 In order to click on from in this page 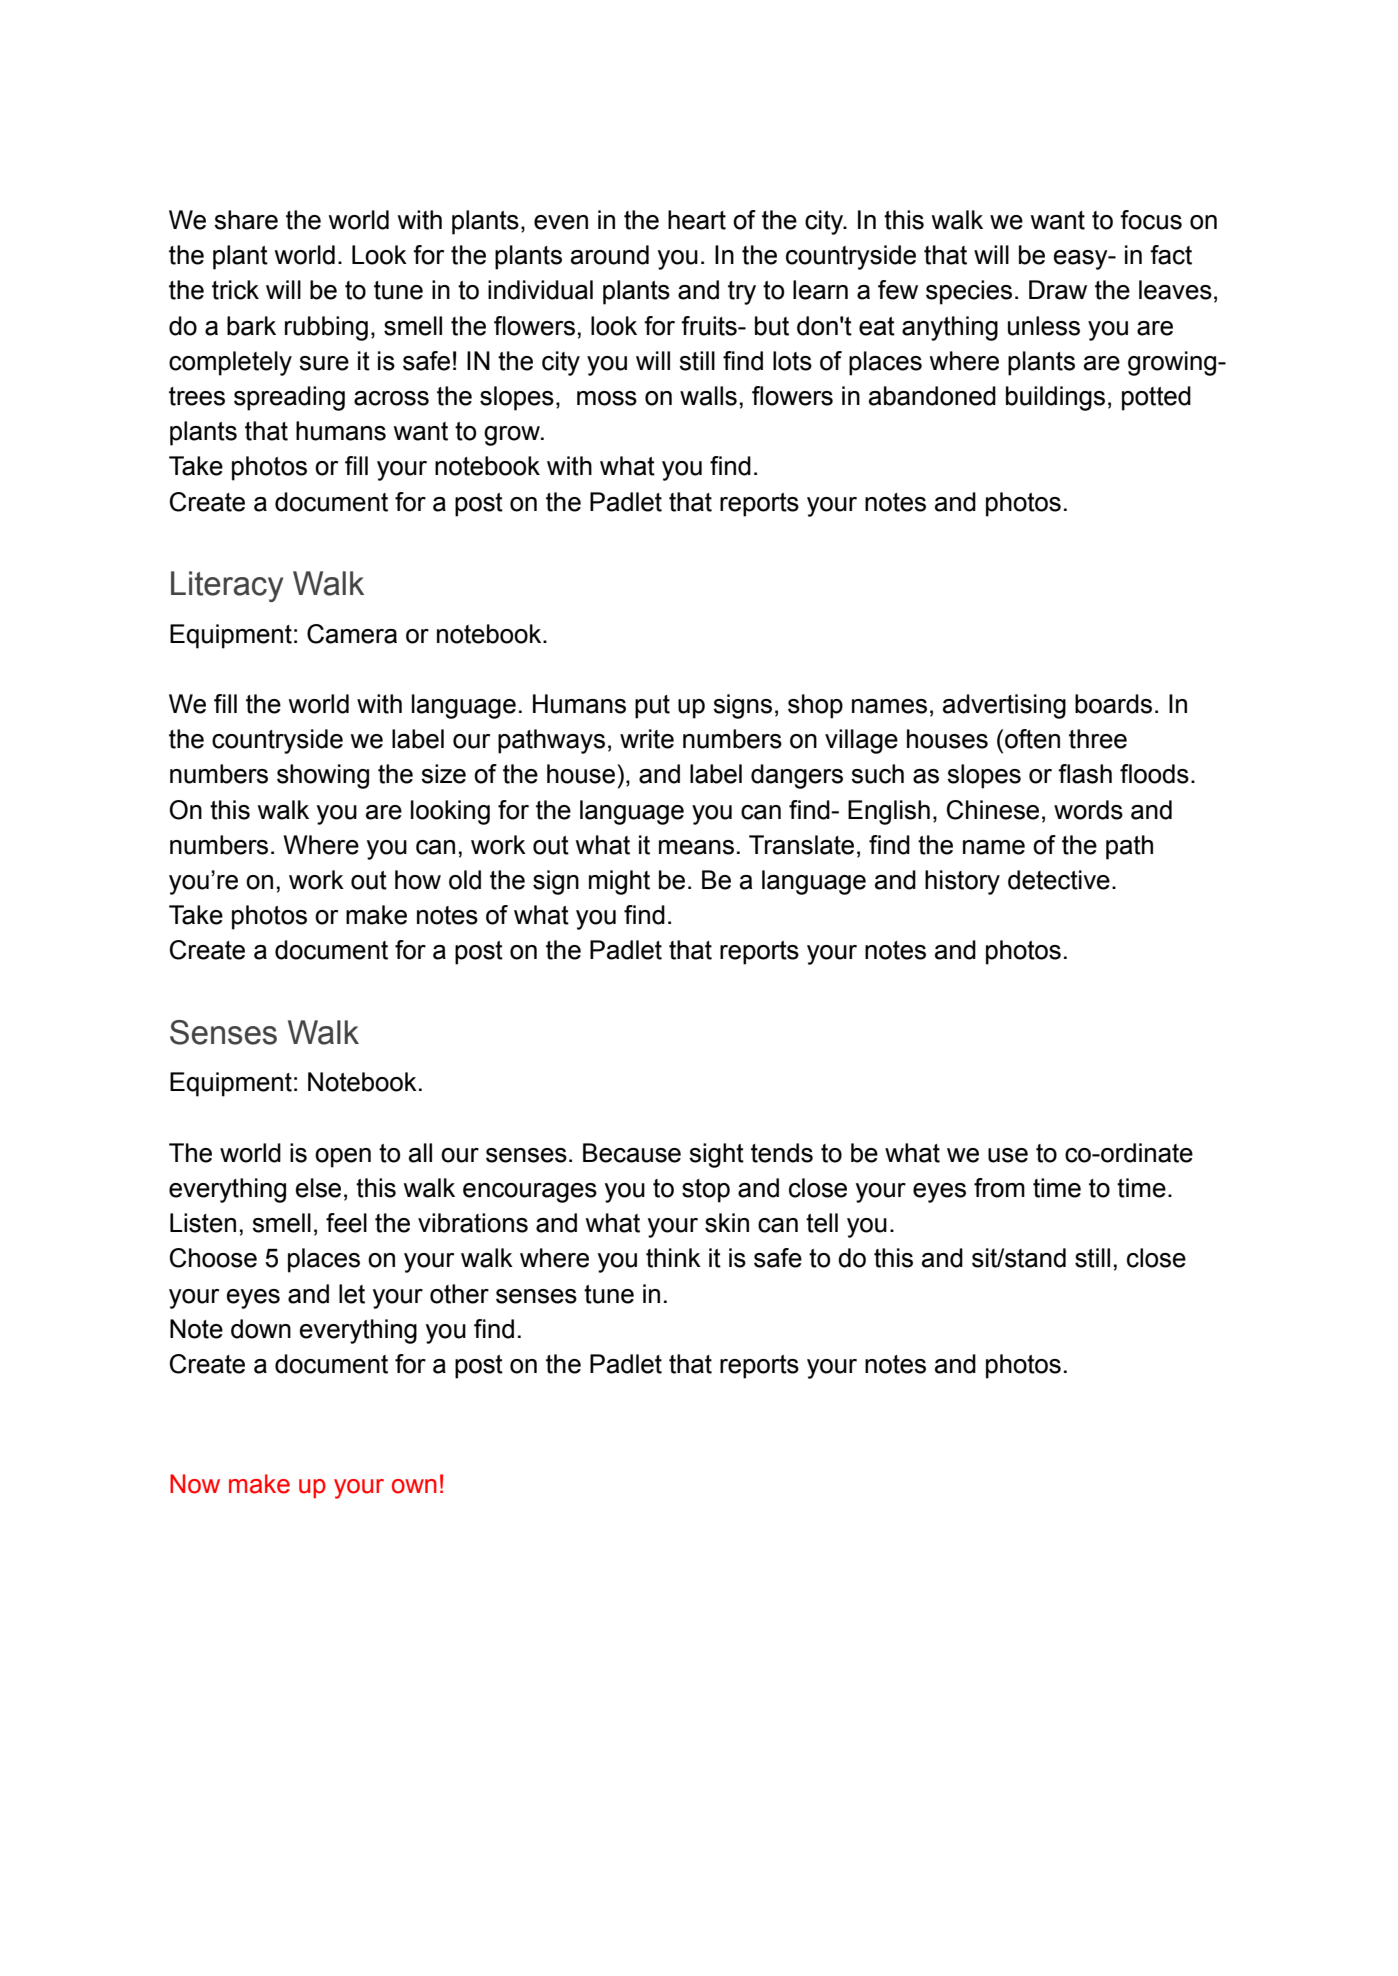, I will do `click(999, 1188)`.
